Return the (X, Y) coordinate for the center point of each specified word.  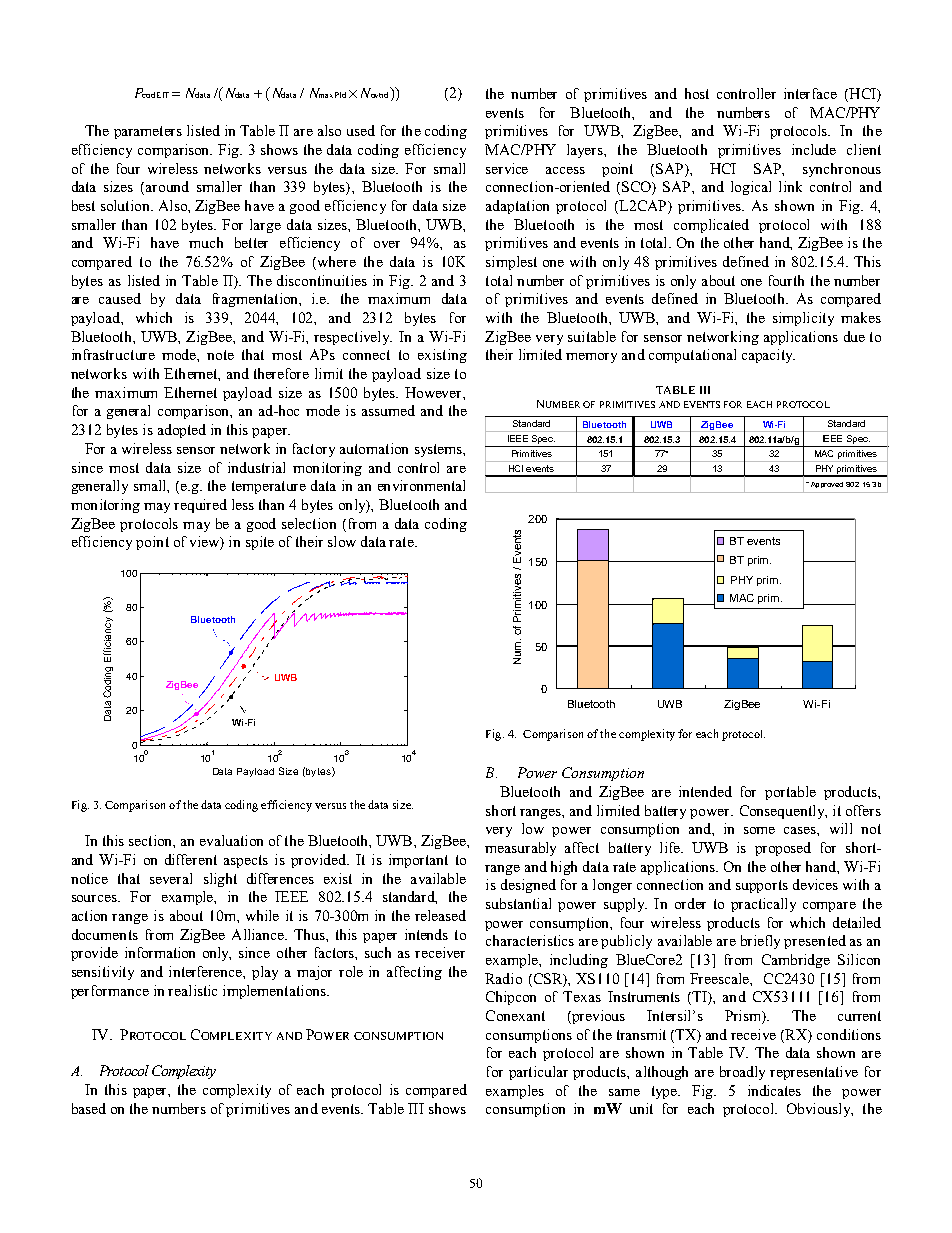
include (814, 149)
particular (538, 1073)
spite (260, 543)
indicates (774, 1090)
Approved (825, 485)
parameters (148, 132)
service (507, 168)
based (89, 1108)
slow (342, 541)
